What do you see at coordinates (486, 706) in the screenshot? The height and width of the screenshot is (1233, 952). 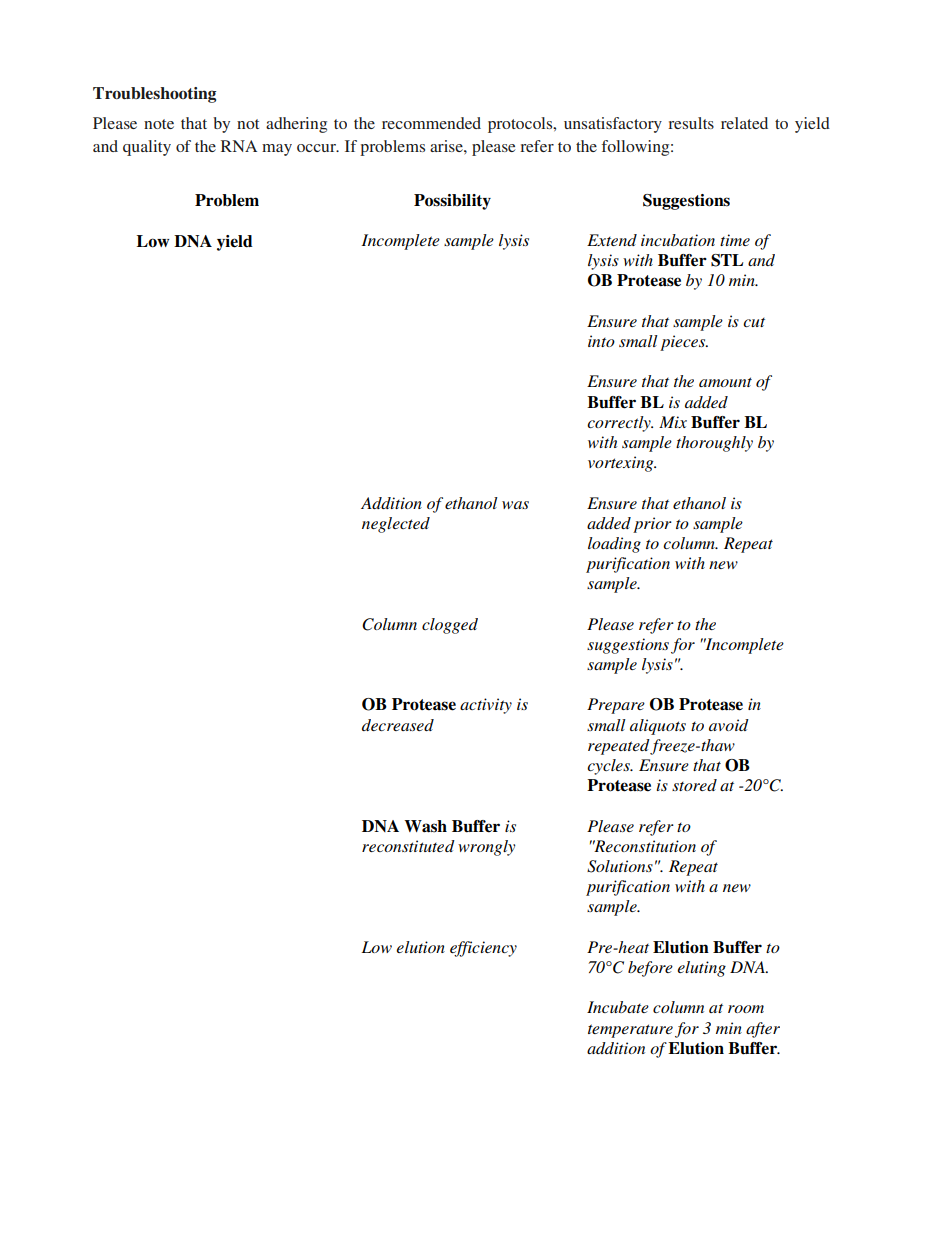 I see `activity` at bounding box center [486, 706].
